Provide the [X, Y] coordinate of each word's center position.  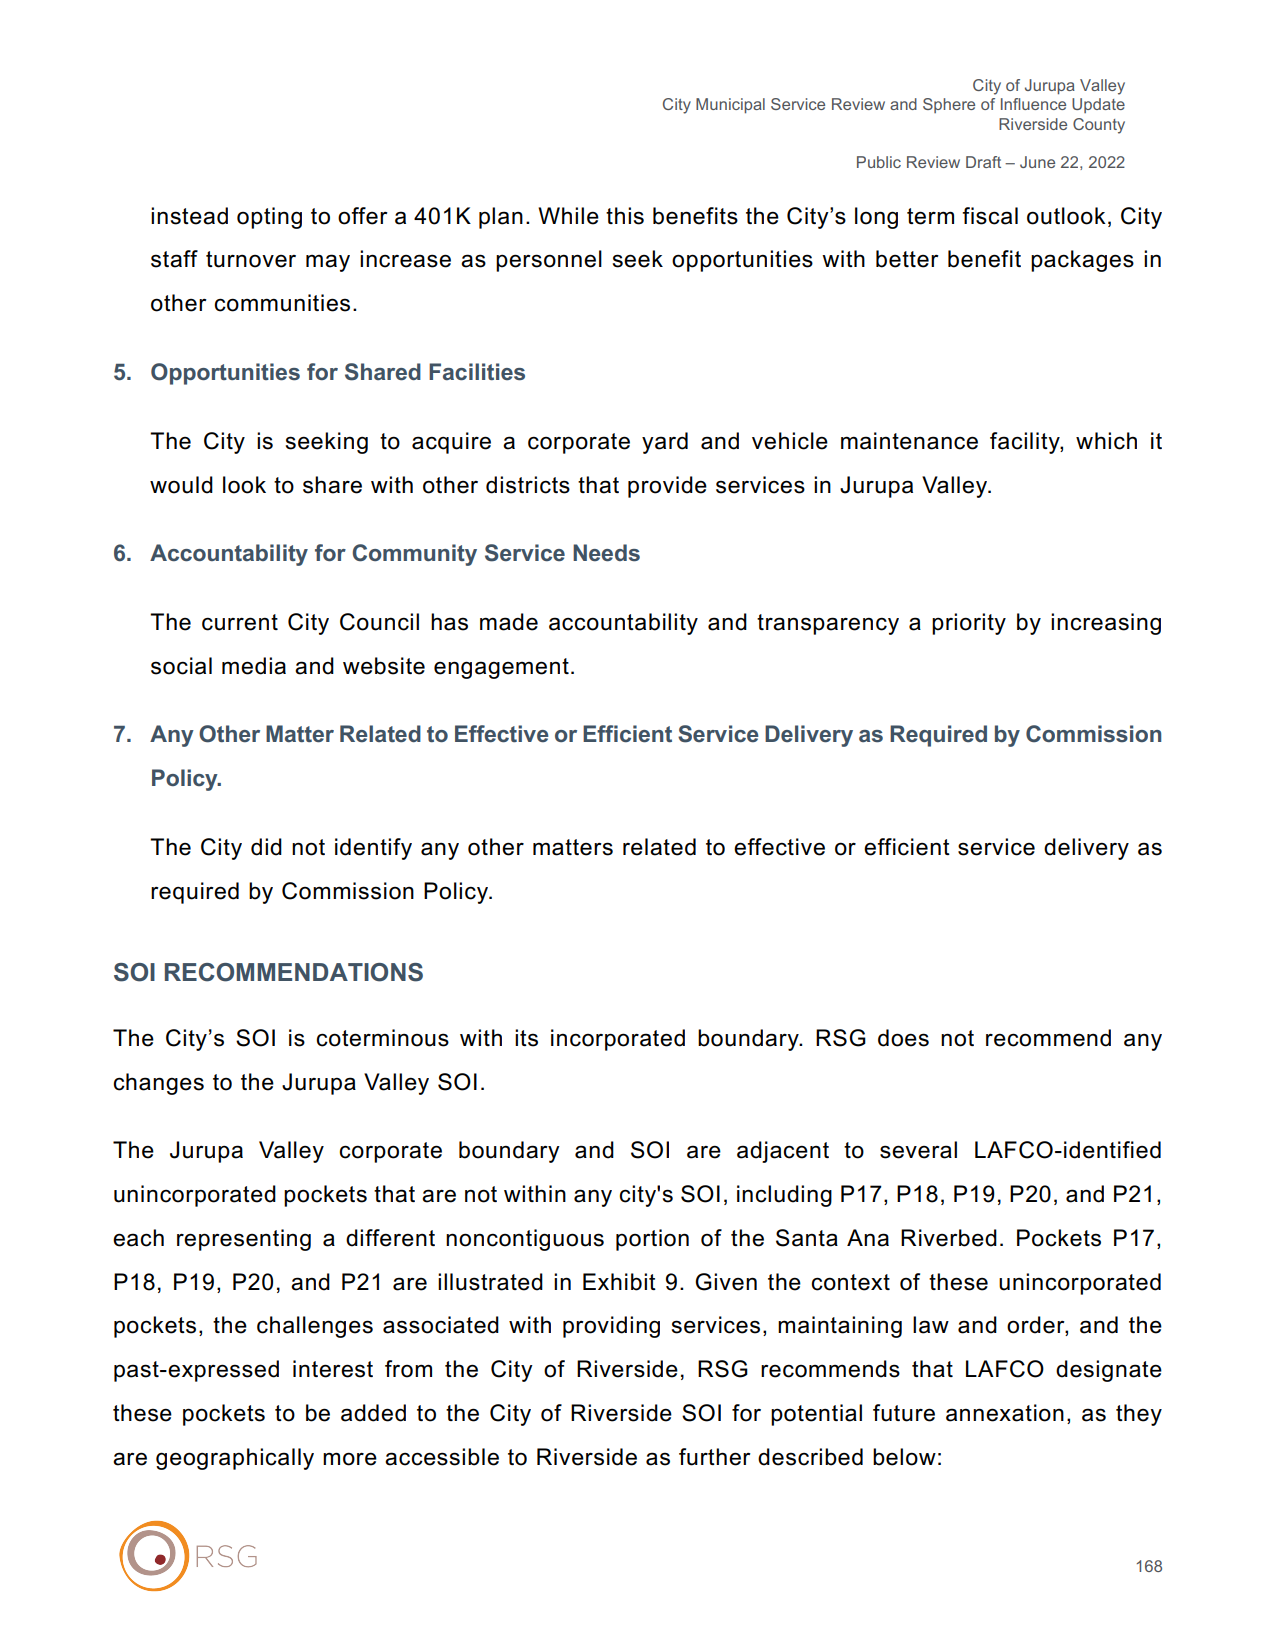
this [625, 216]
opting [269, 218]
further [715, 1457]
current [240, 622]
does [903, 1038]
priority [969, 624]
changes [158, 1084]
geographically [235, 1459]
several [918, 1150]
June [1037, 162]
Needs [606, 553]
